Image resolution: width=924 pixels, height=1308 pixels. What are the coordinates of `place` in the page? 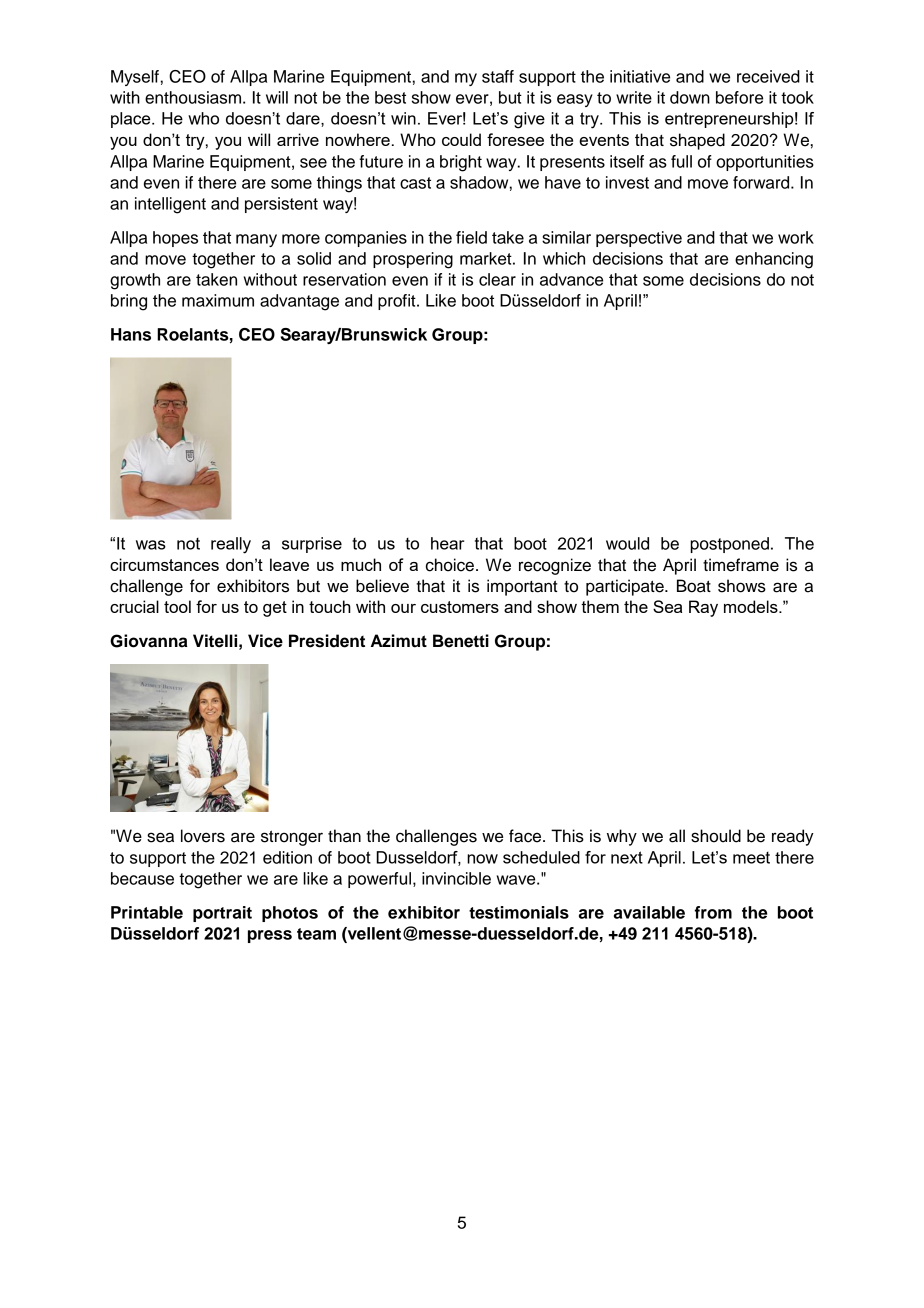 It's located at (132, 120).
